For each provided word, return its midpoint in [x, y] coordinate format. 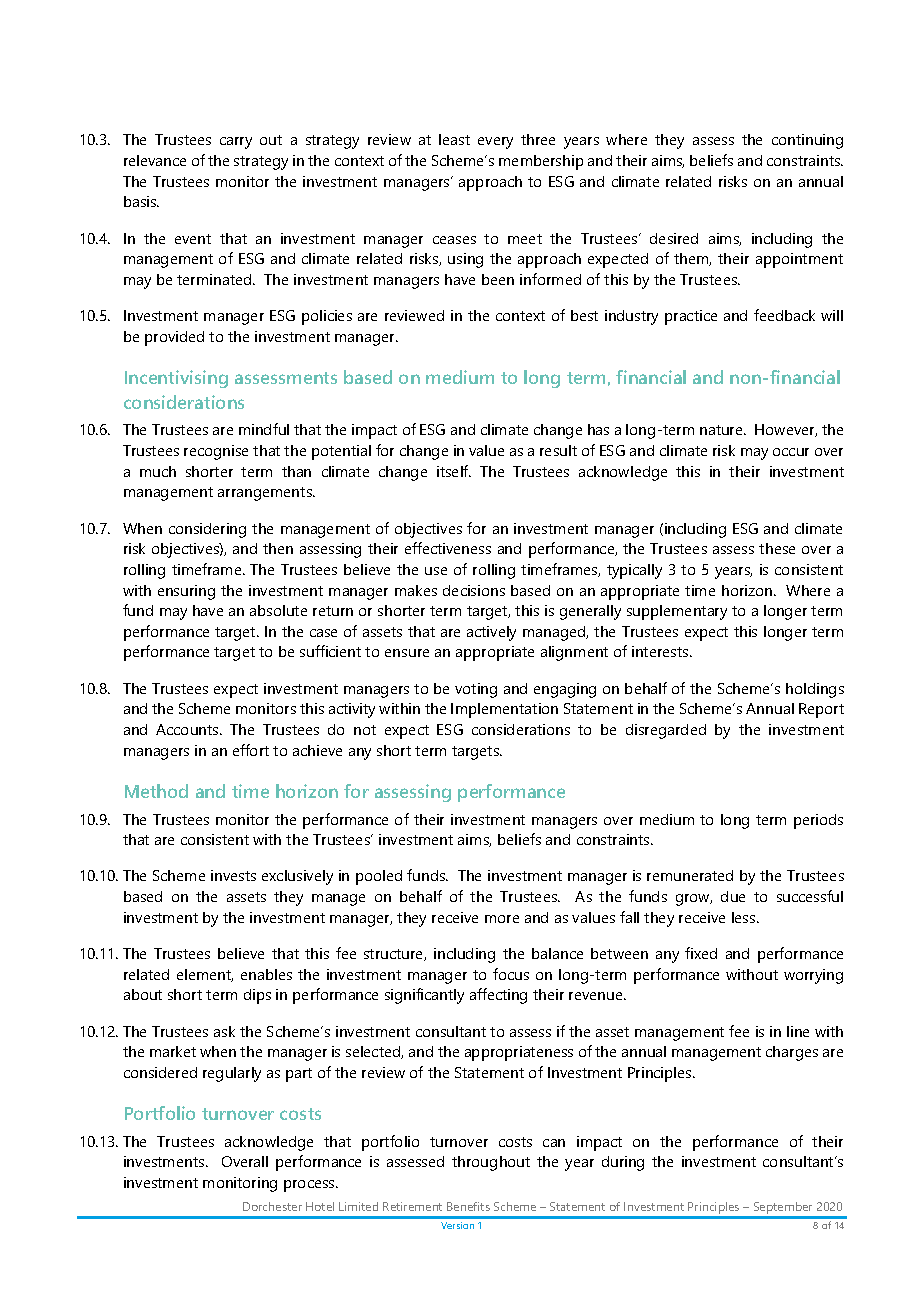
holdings [815, 690]
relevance [155, 160]
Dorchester [272, 1206]
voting [476, 690]
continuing [807, 141]
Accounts [188, 729]
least [454, 139]
